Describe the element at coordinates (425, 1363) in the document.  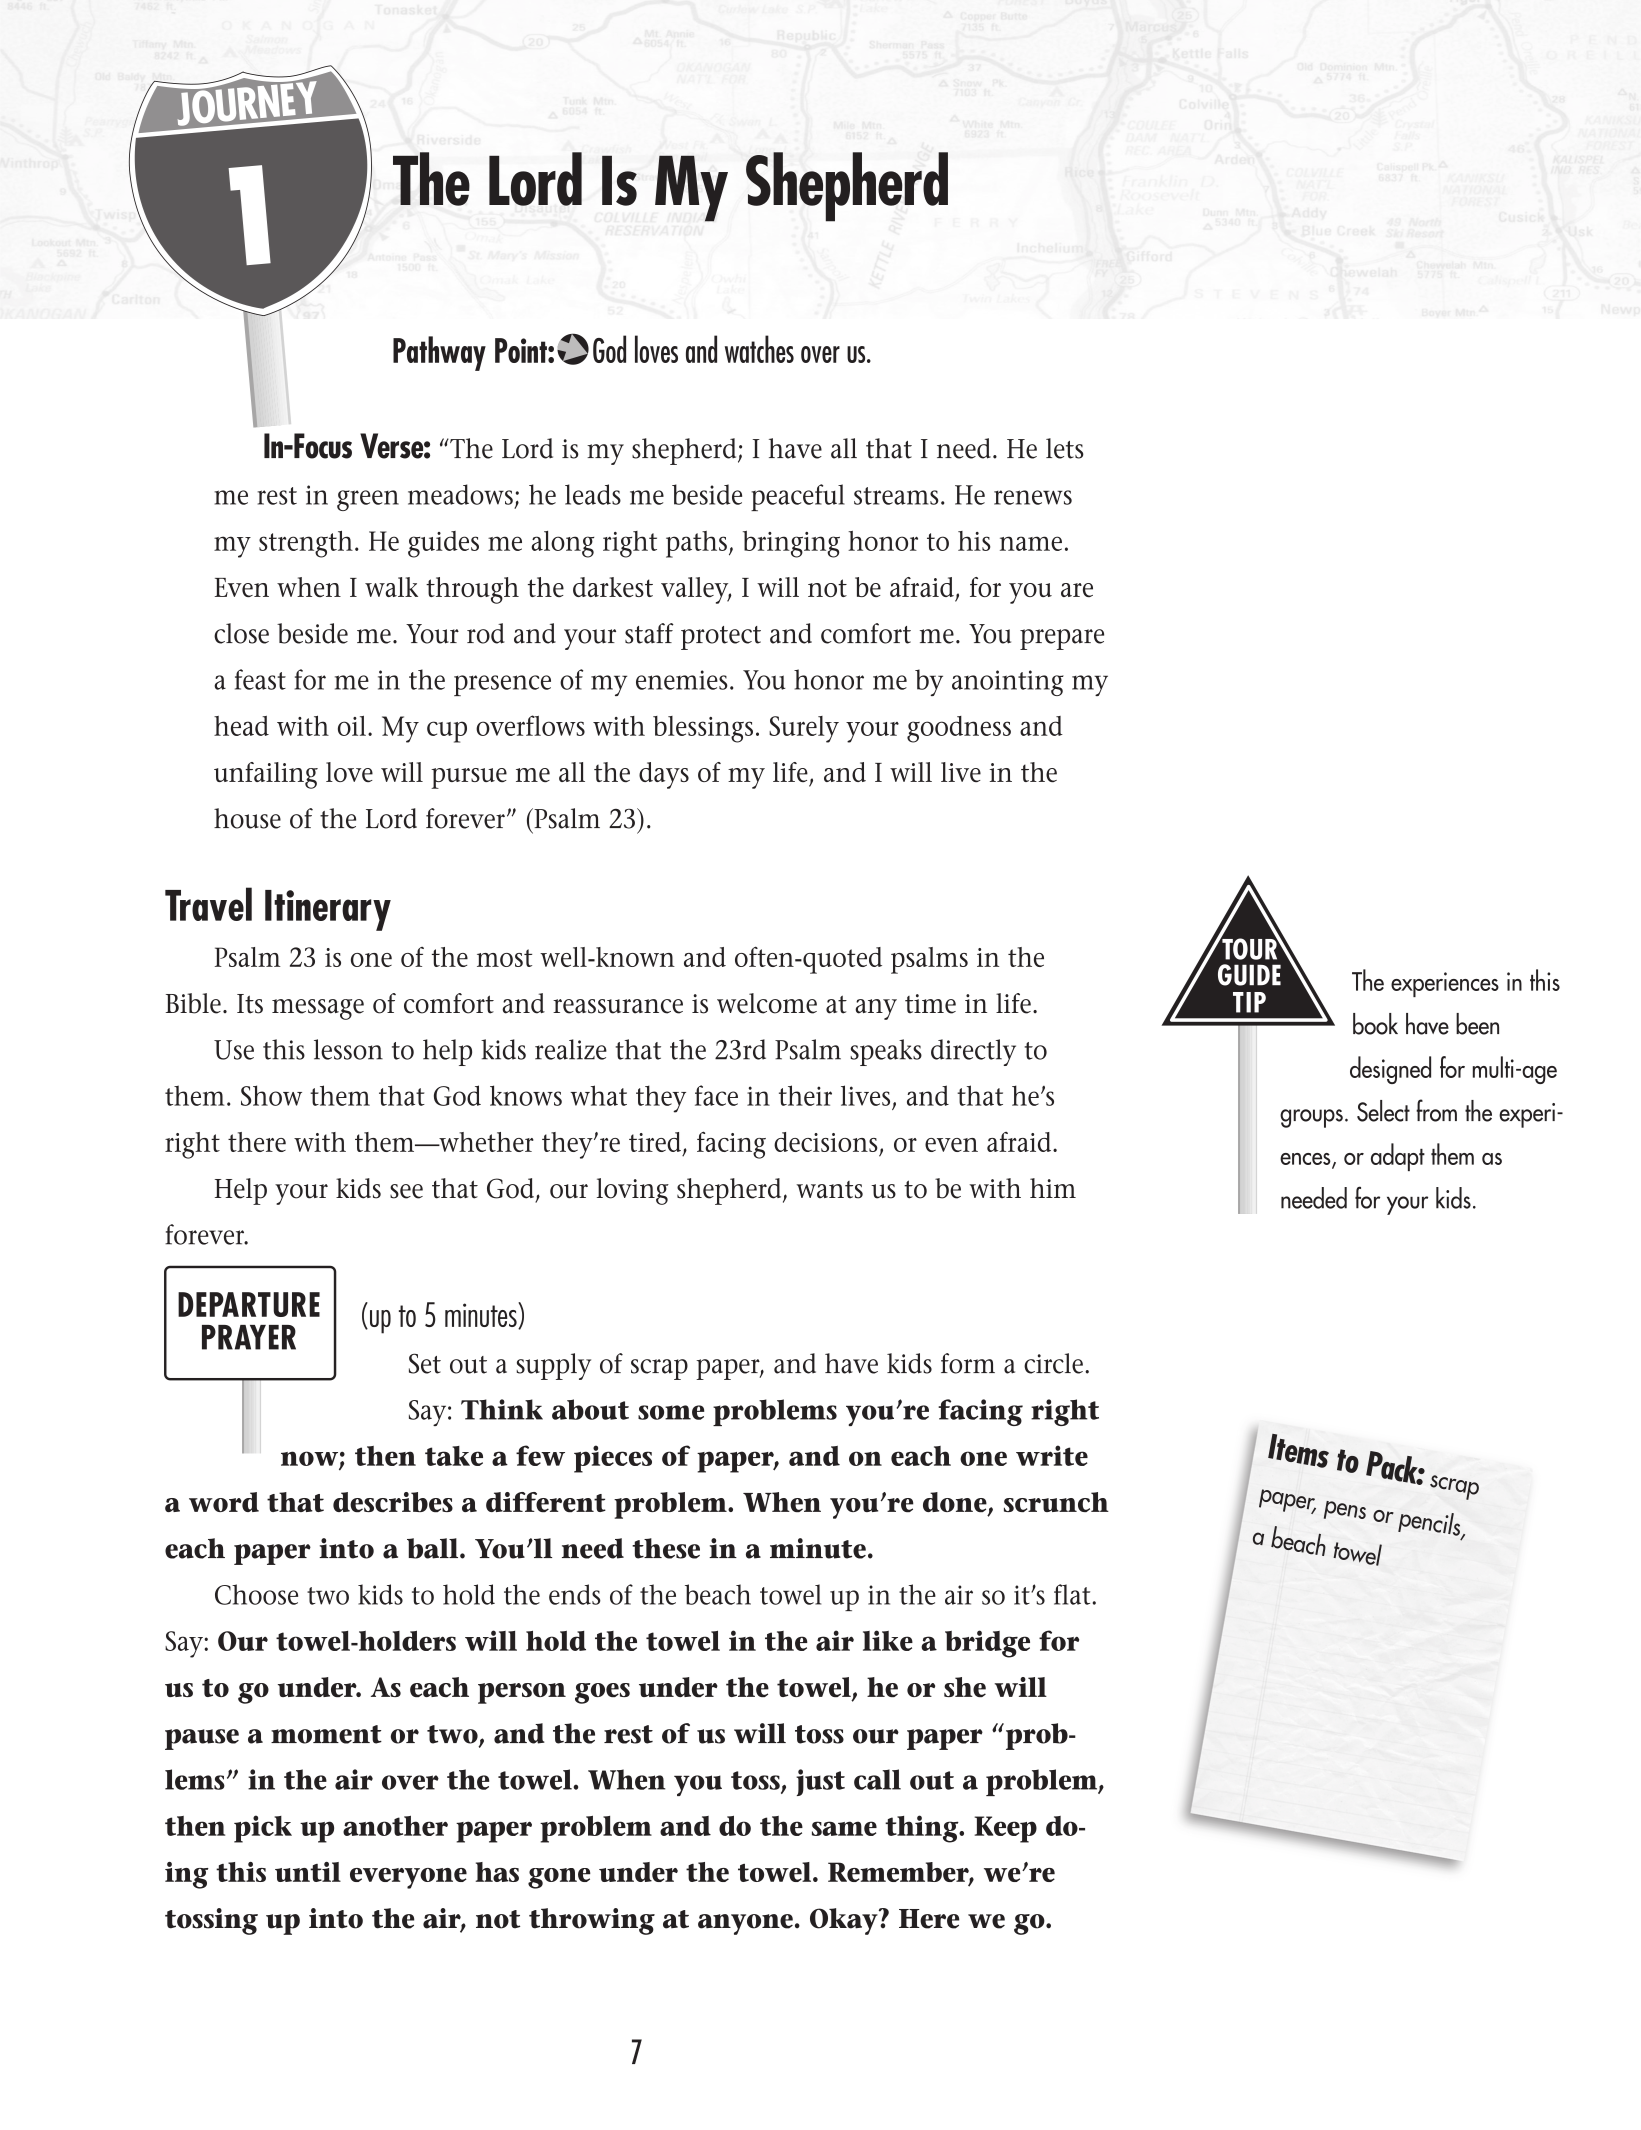
I see `Set` at that location.
